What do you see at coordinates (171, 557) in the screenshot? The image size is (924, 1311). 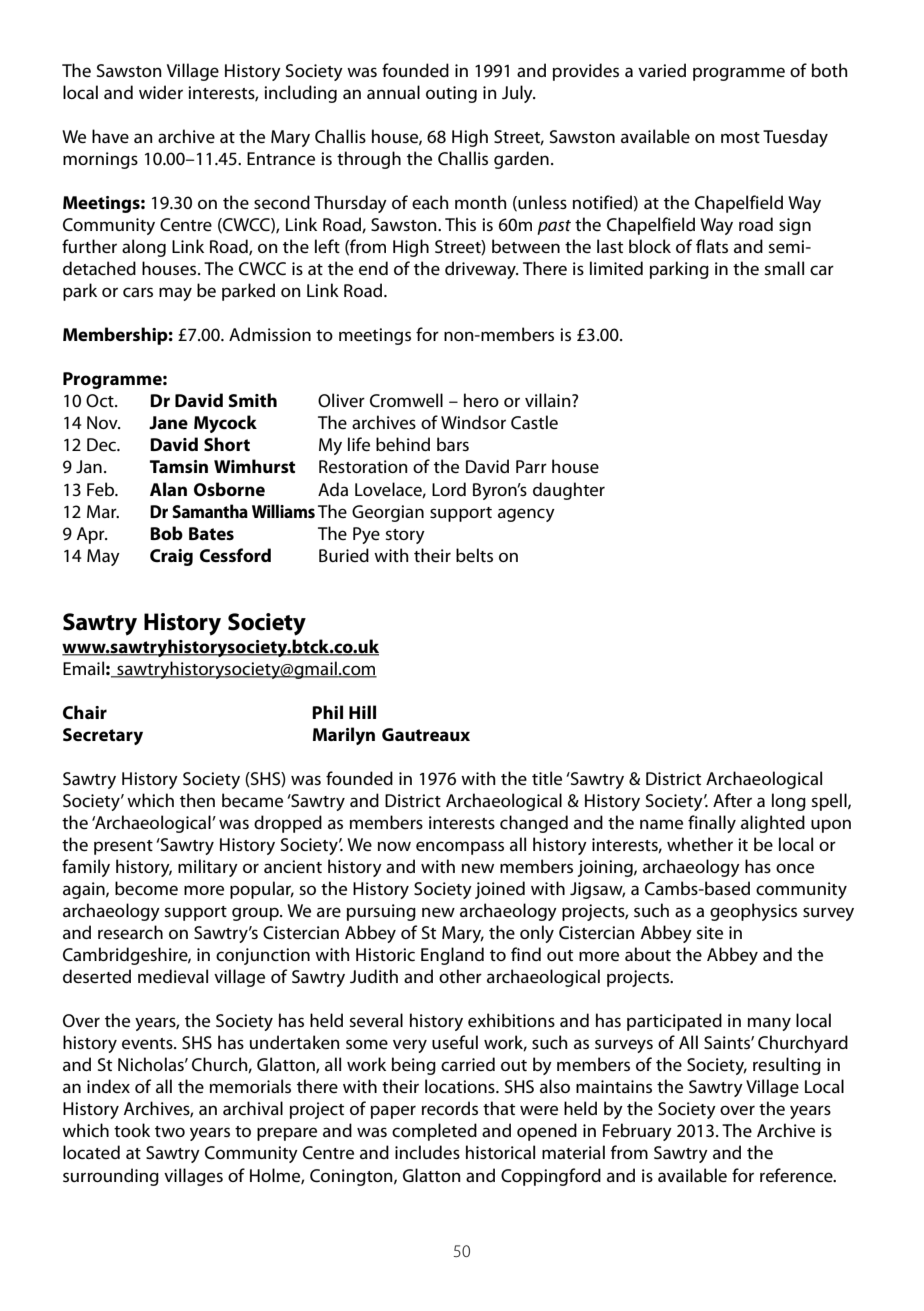 I see `Craig` at bounding box center [171, 557].
